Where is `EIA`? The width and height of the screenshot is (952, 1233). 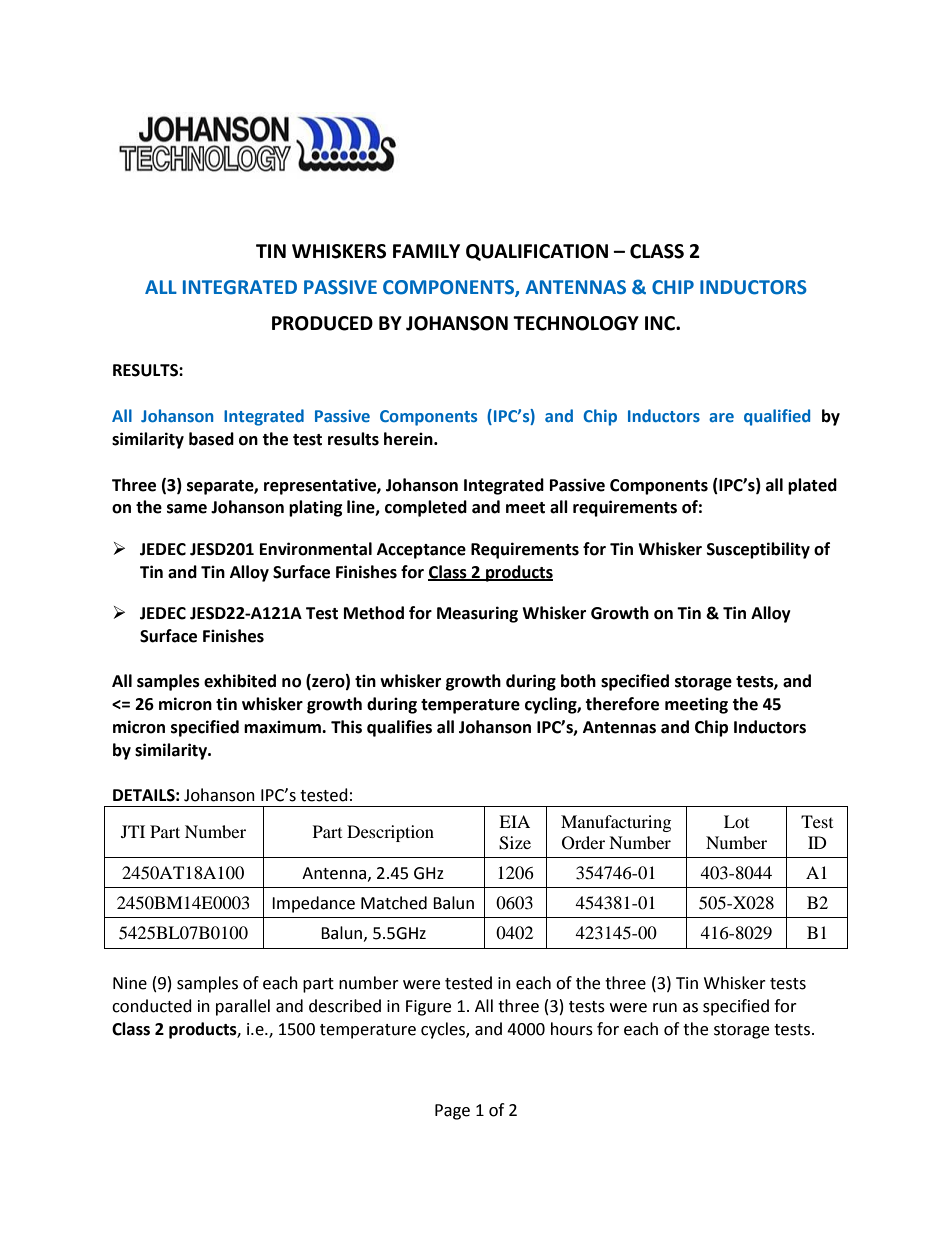
EIA is located at coordinates (514, 821).
